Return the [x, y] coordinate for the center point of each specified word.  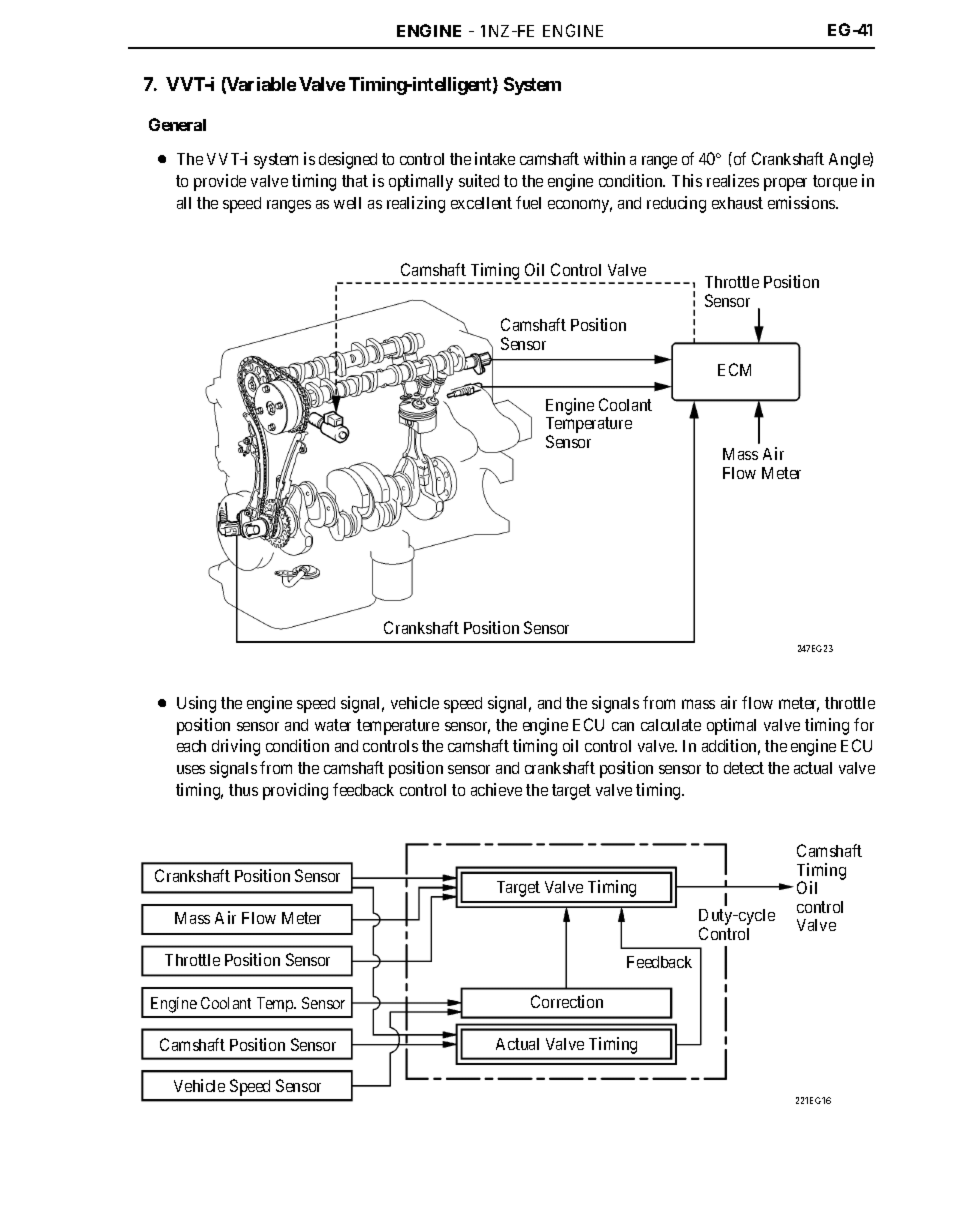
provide [220, 182]
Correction [567, 1001]
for [864, 724]
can [623, 726]
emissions [802, 202]
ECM [734, 369]
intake [495, 158]
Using [196, 704]
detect [744, 768]
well [347, 203]
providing [295, 791]
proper [785, 184]
